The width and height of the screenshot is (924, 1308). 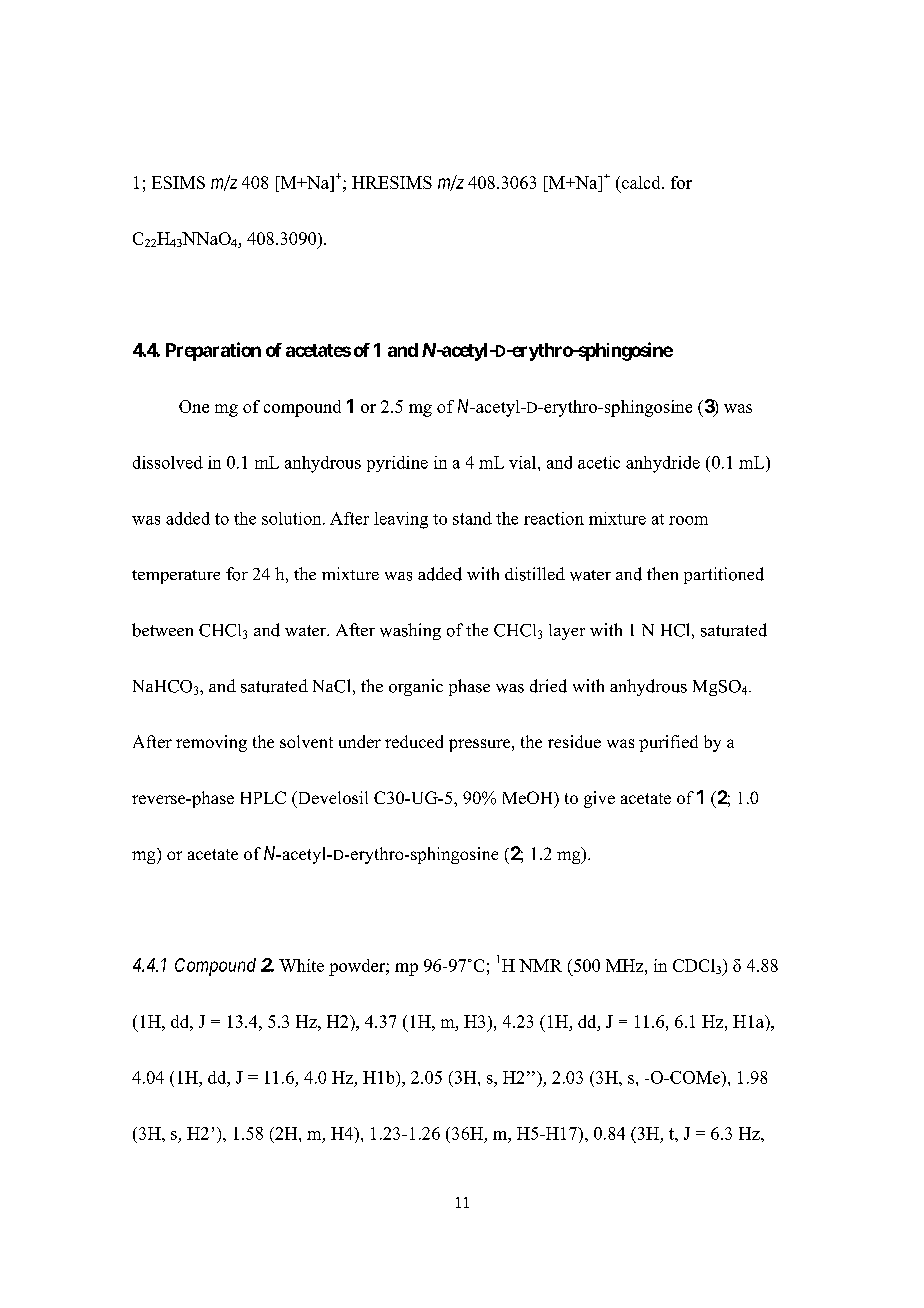 What do you see at coordinates (213, 351) in the screenshot?
I see `Preparation` at bounding box center [213, 351].
